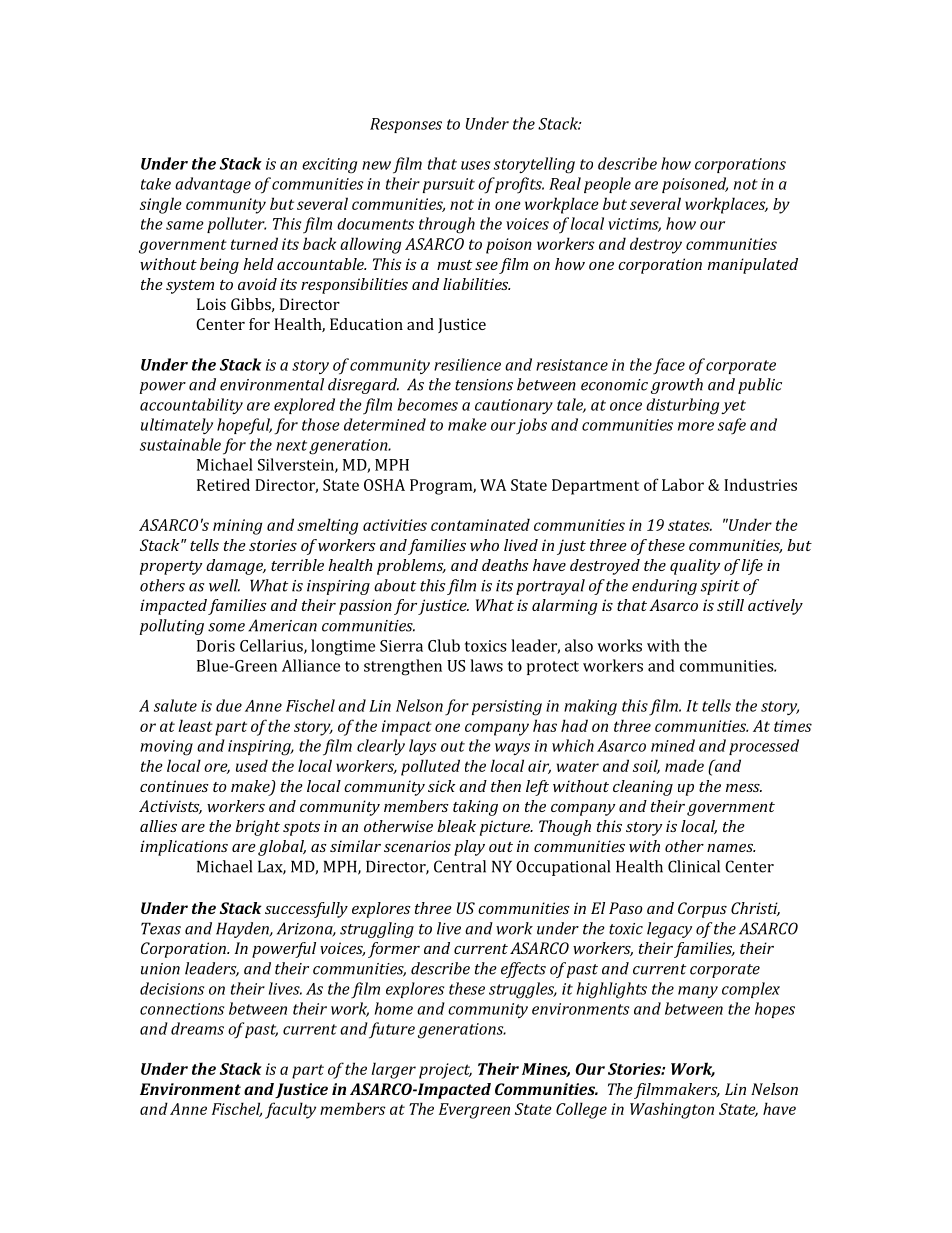  I want to click on uses, so click(475, 165).
